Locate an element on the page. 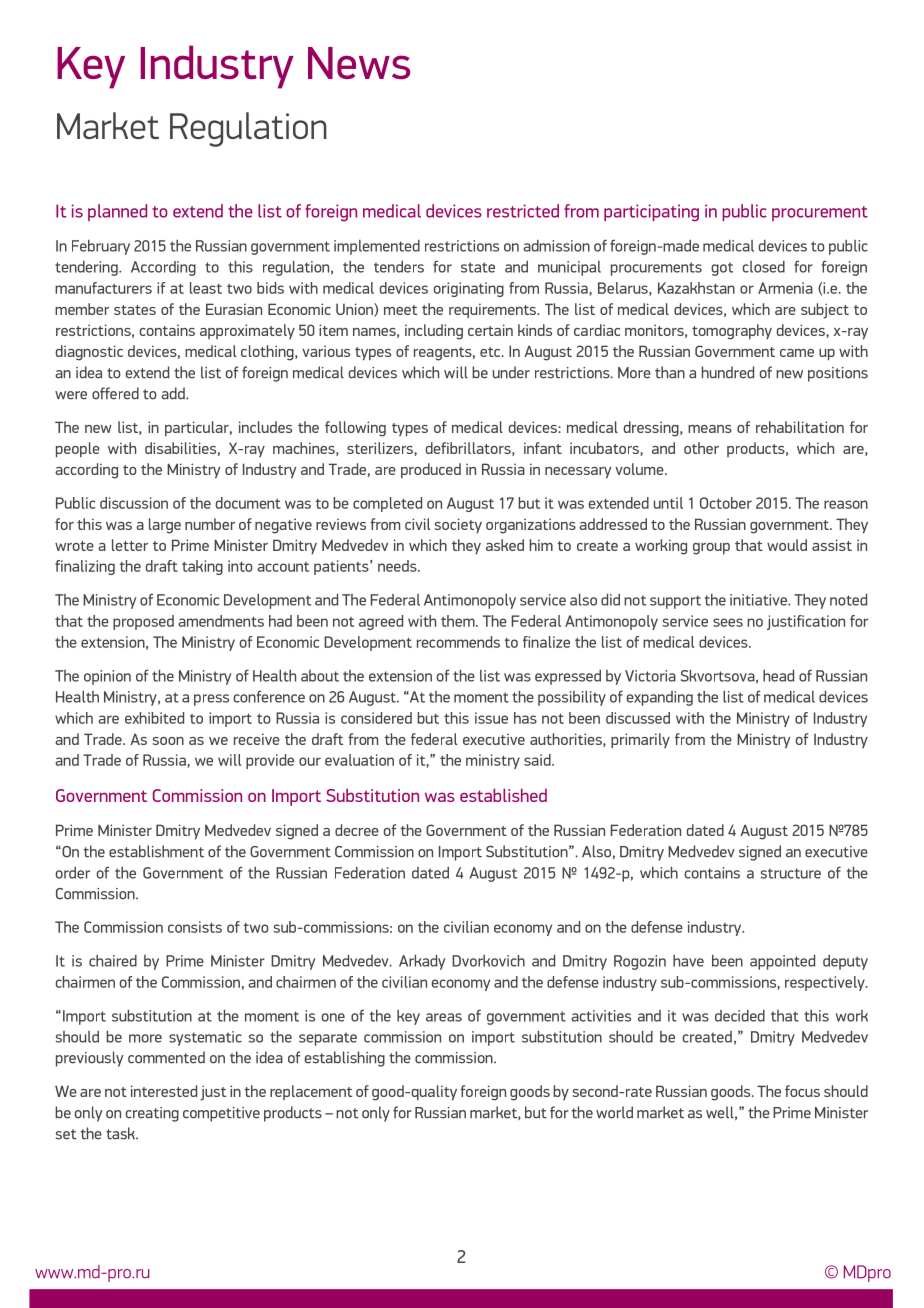 This document has width=924, height=1308. October is located at coordinates (726, 503).
